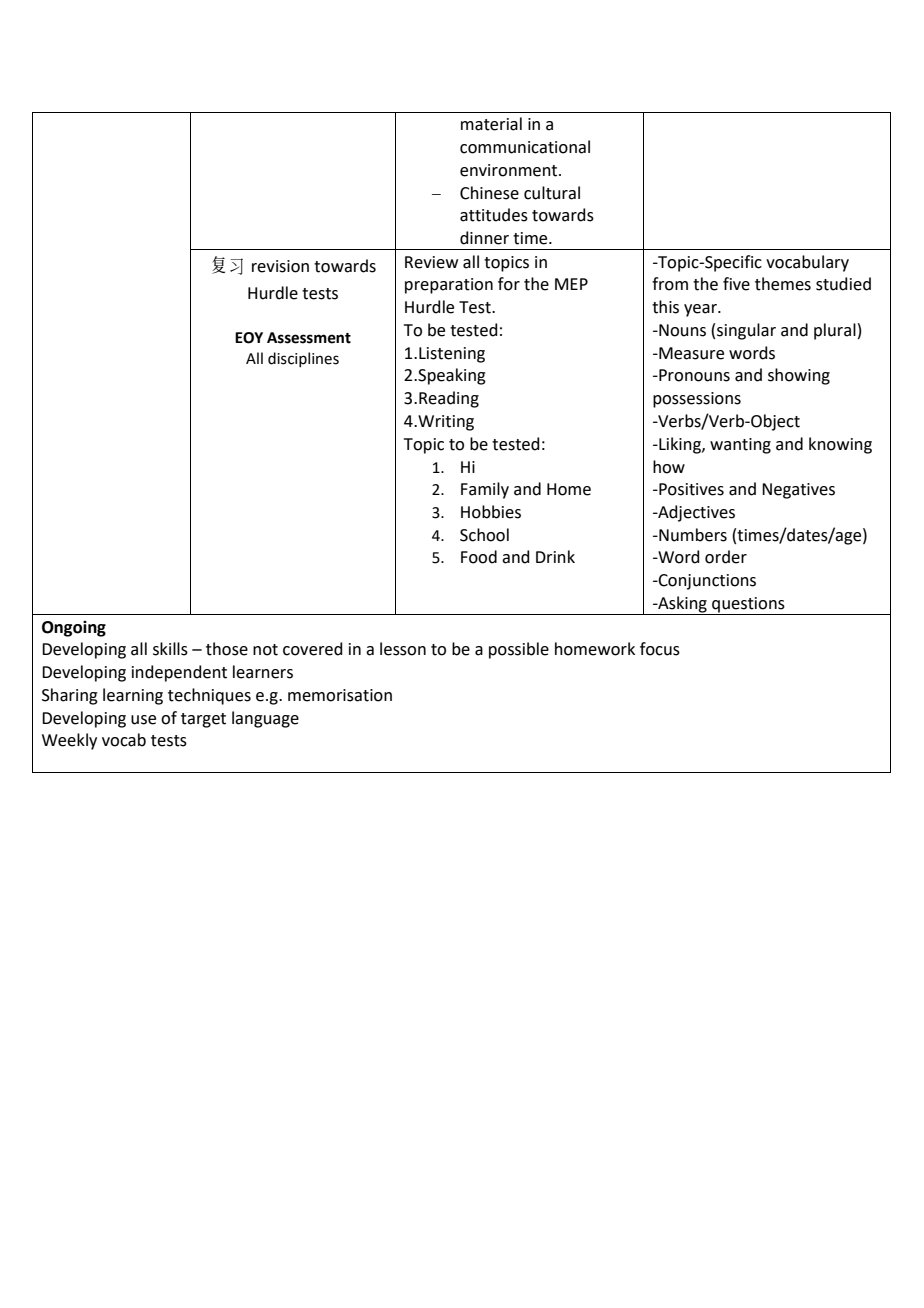 The width and height of the image is (924, 1308). Describe the element at coordinates (740, 446) in the image. I see `wanting` at that location.
